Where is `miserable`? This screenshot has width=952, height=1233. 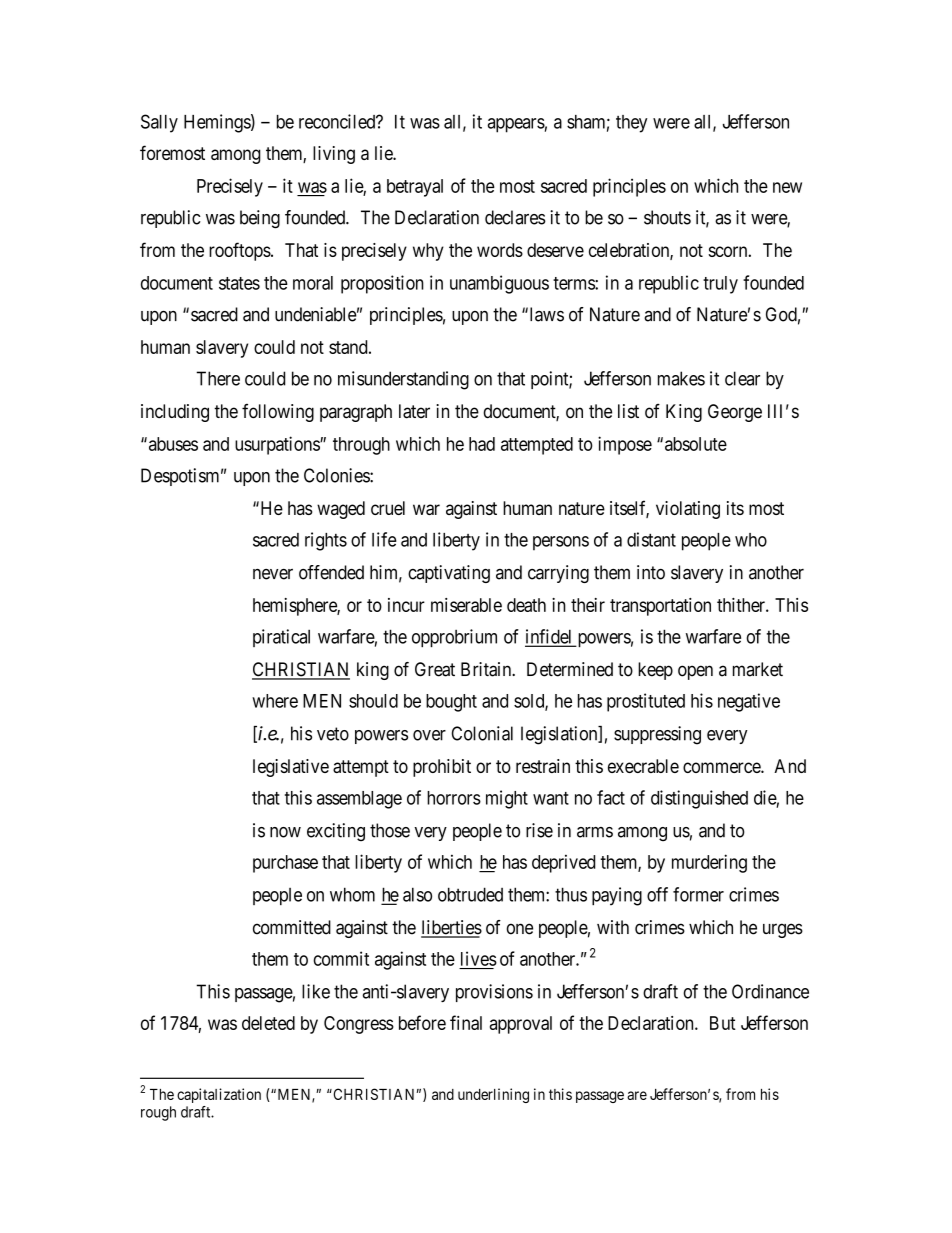
miserable is located at coordinates (466, 605).
